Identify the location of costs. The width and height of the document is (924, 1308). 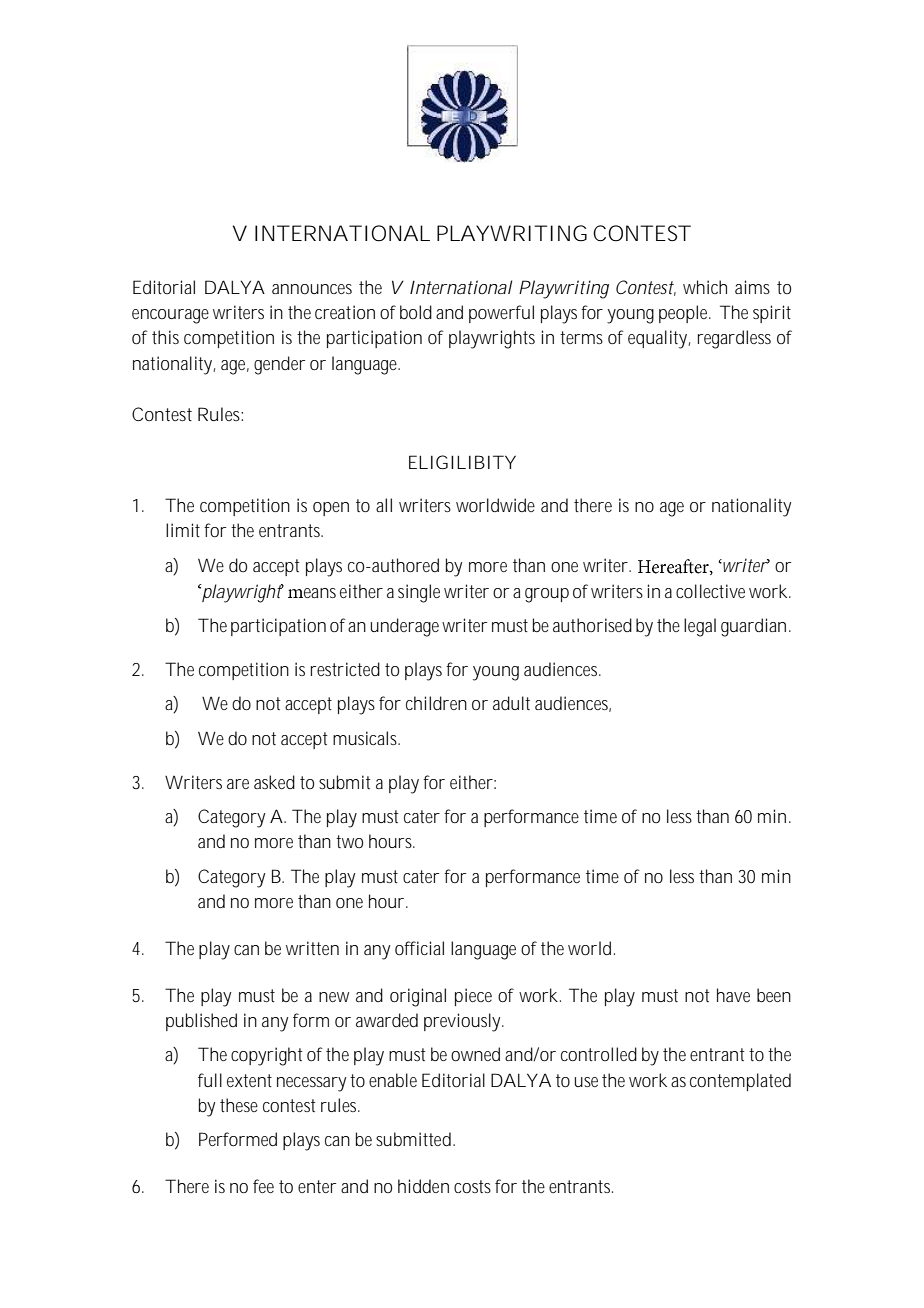
(472, 1186).
